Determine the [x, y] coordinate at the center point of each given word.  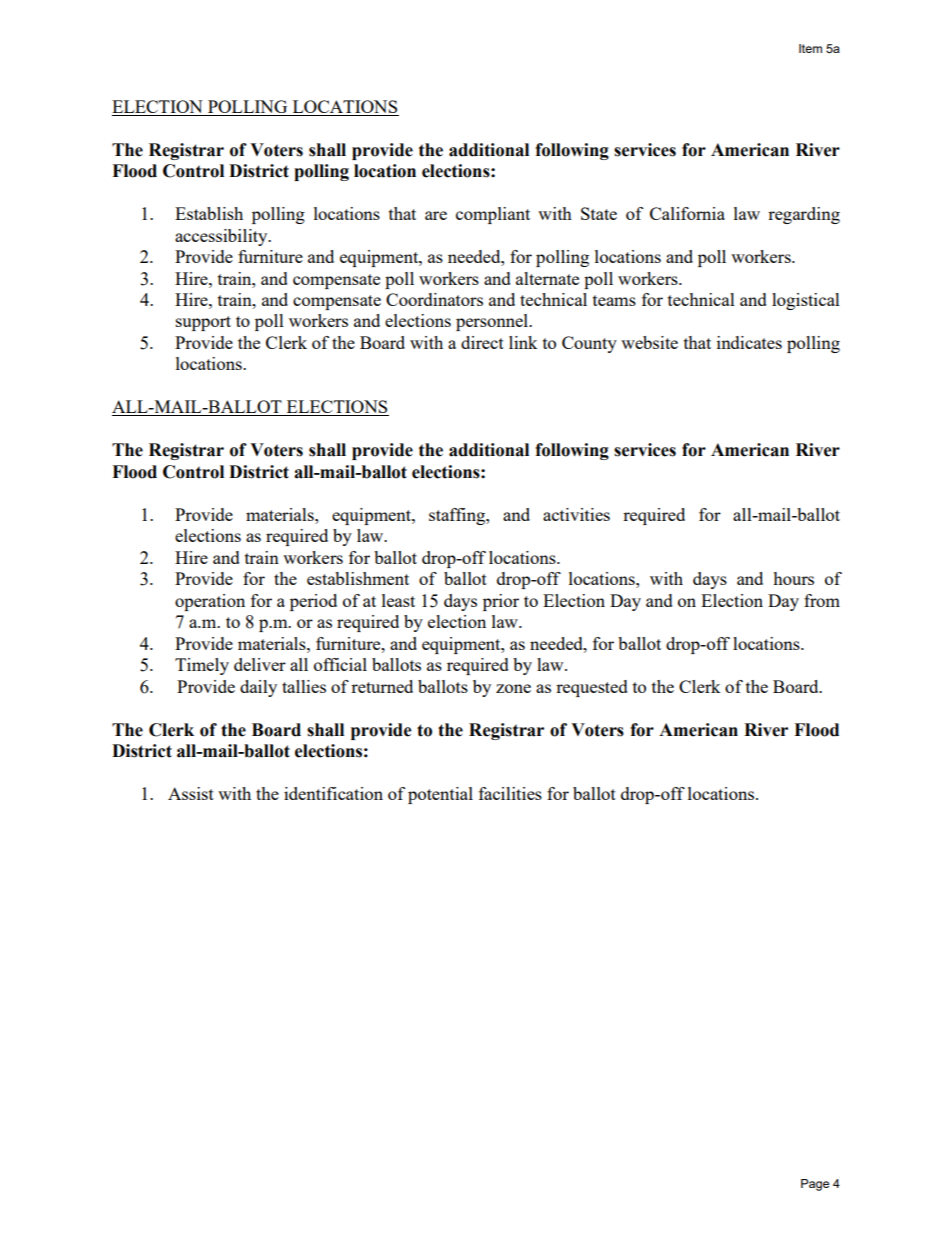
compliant [493, 215]
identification [333, 793]
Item [810, 48]
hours [793, 578]
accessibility [222, 237]
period [313, 602]
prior [501, 602]
